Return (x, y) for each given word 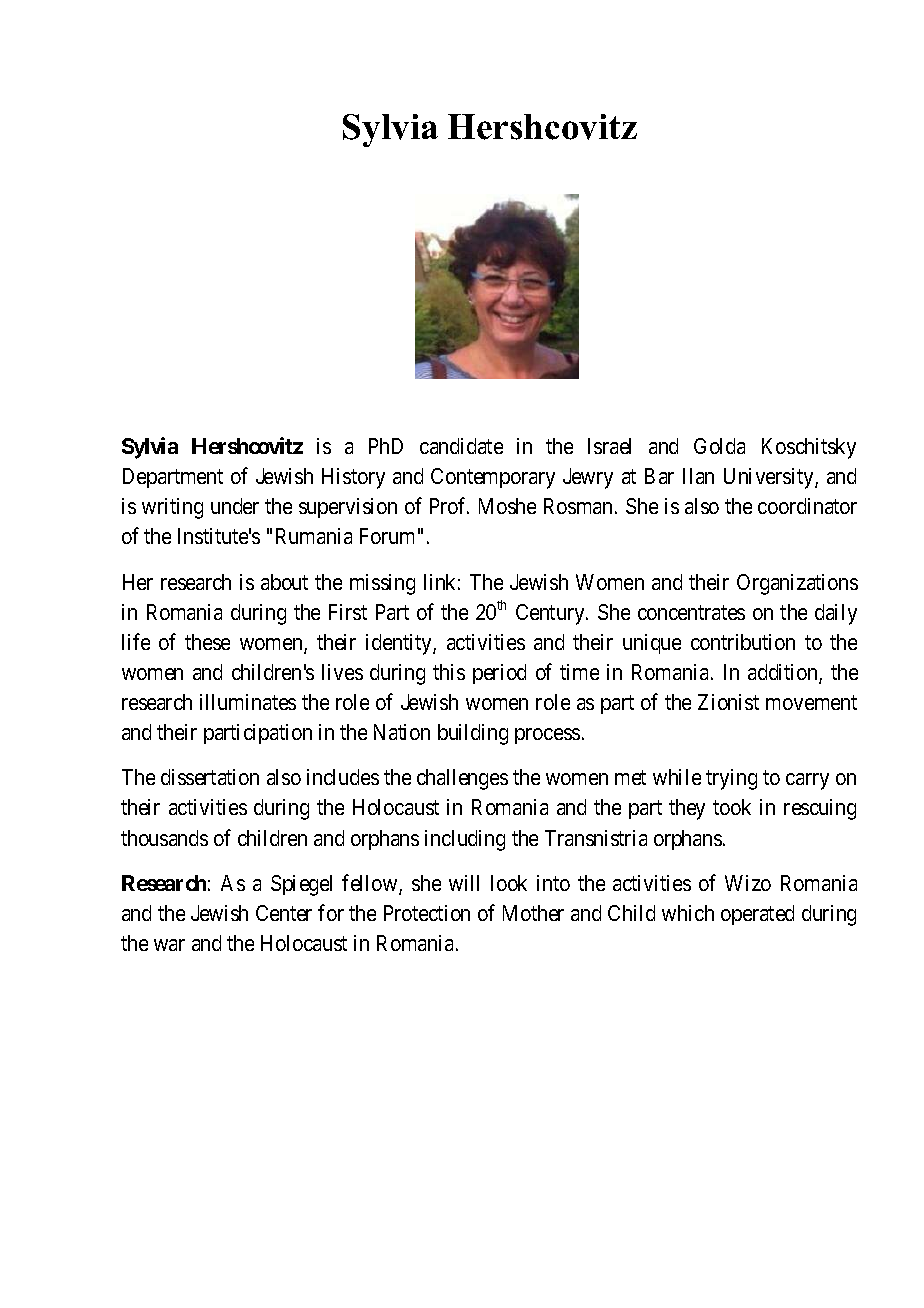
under (235, 506)
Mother (533, 913)
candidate (461, 446)
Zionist (728, 702)
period (499, 674)
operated (757, 915)
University (770, 478)
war (169, 945)
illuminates (248, 702)
